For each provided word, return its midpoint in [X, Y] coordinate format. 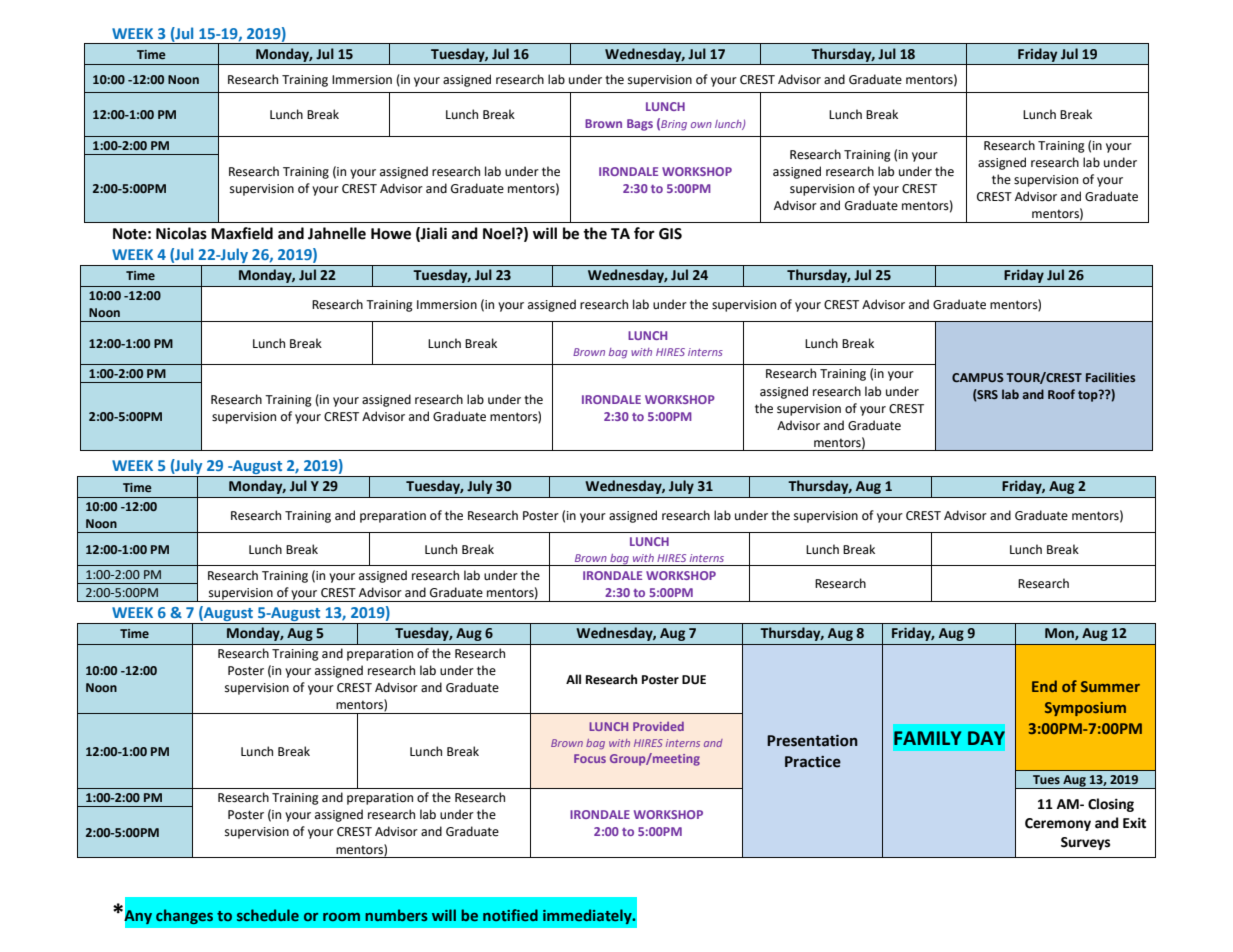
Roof [1061, 394]
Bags [640, 125]
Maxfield [242, 233]
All [573, 679]
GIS [670, 234]
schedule [268, 915]
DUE [694, 680]
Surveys [1085, 843]
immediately [588, 916]
